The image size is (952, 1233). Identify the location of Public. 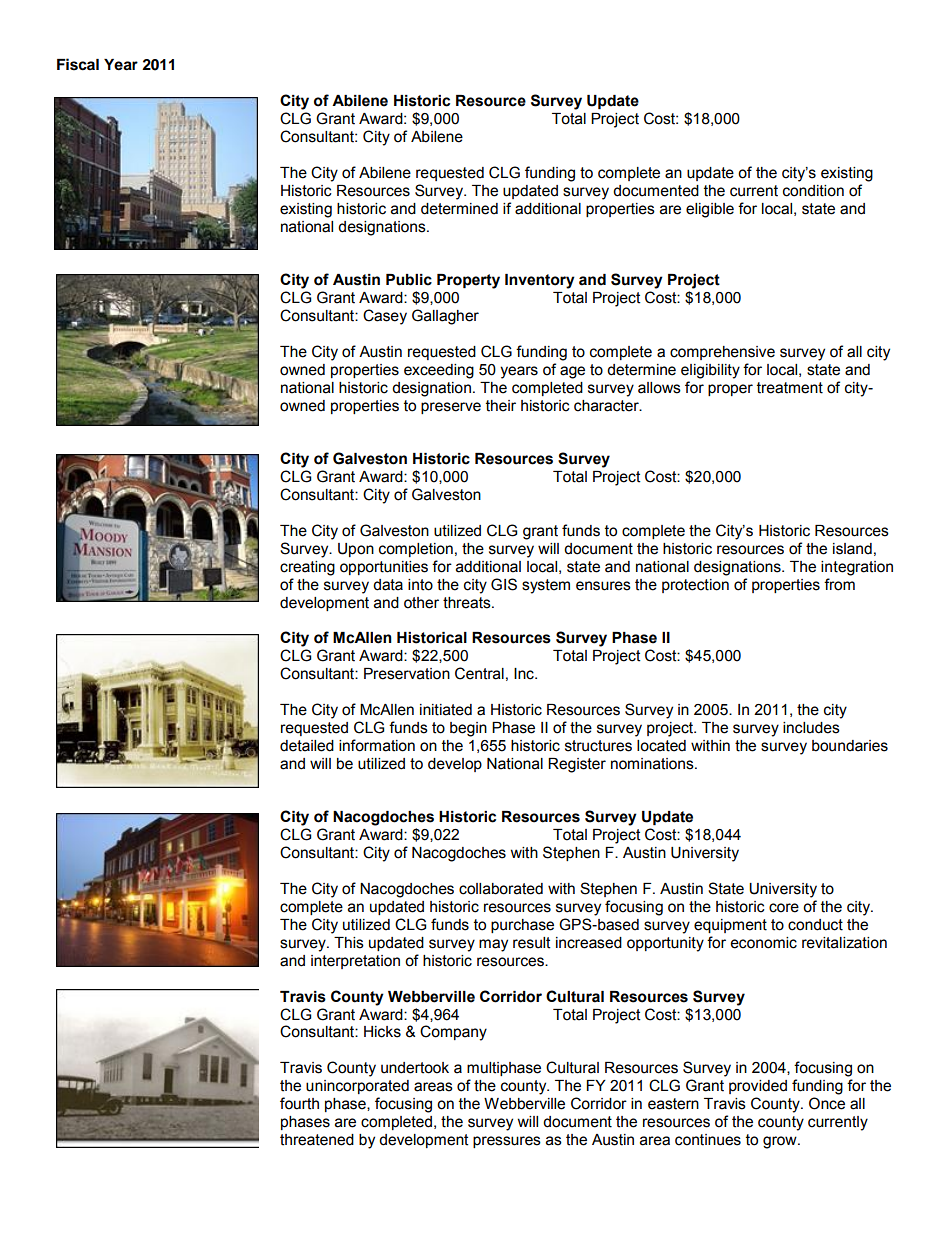
(409, 280).
